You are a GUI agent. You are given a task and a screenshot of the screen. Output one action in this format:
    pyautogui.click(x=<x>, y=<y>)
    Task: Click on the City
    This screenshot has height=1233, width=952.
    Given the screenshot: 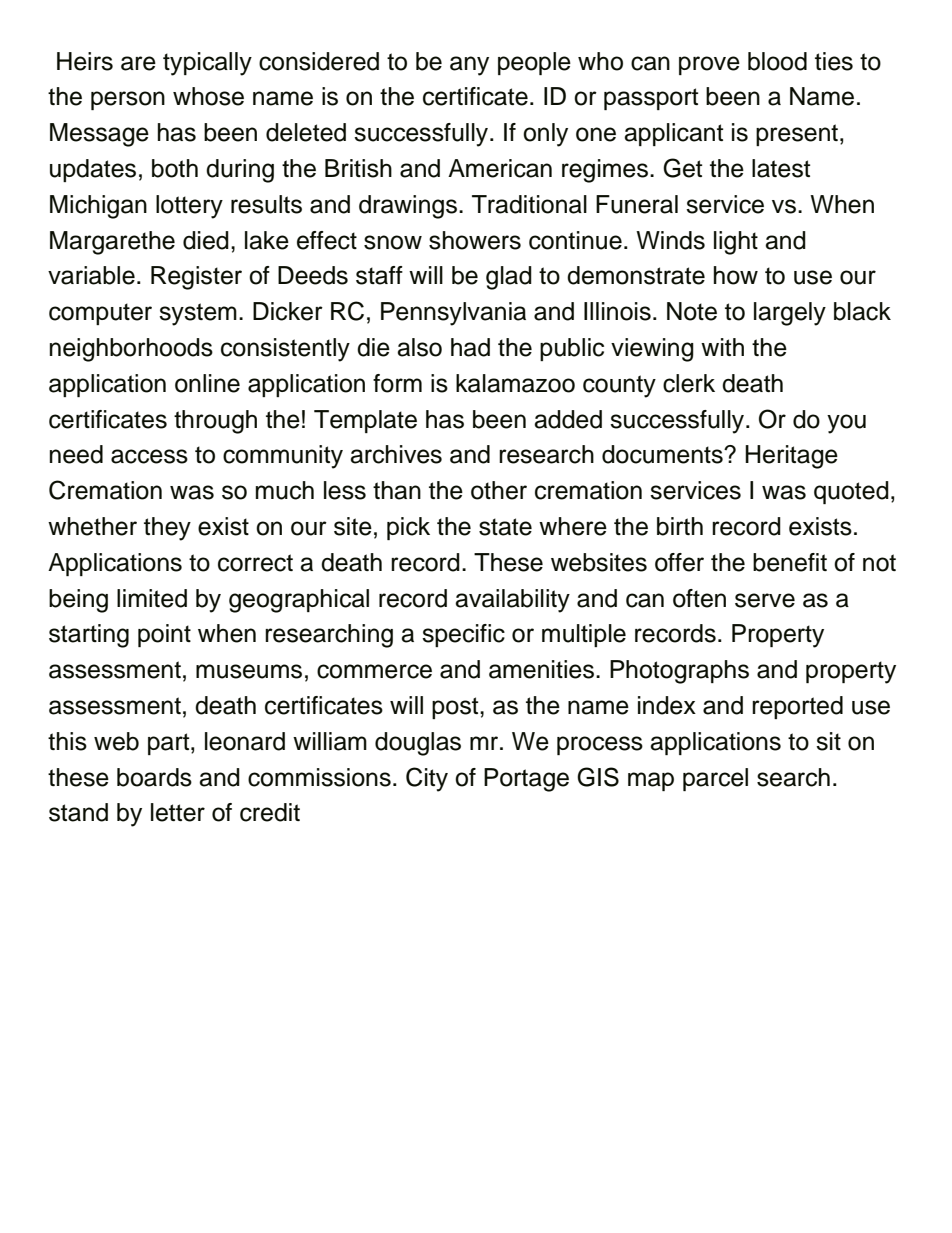 What is the action you would take?
    pyautogui.click(x=427, y=779)
